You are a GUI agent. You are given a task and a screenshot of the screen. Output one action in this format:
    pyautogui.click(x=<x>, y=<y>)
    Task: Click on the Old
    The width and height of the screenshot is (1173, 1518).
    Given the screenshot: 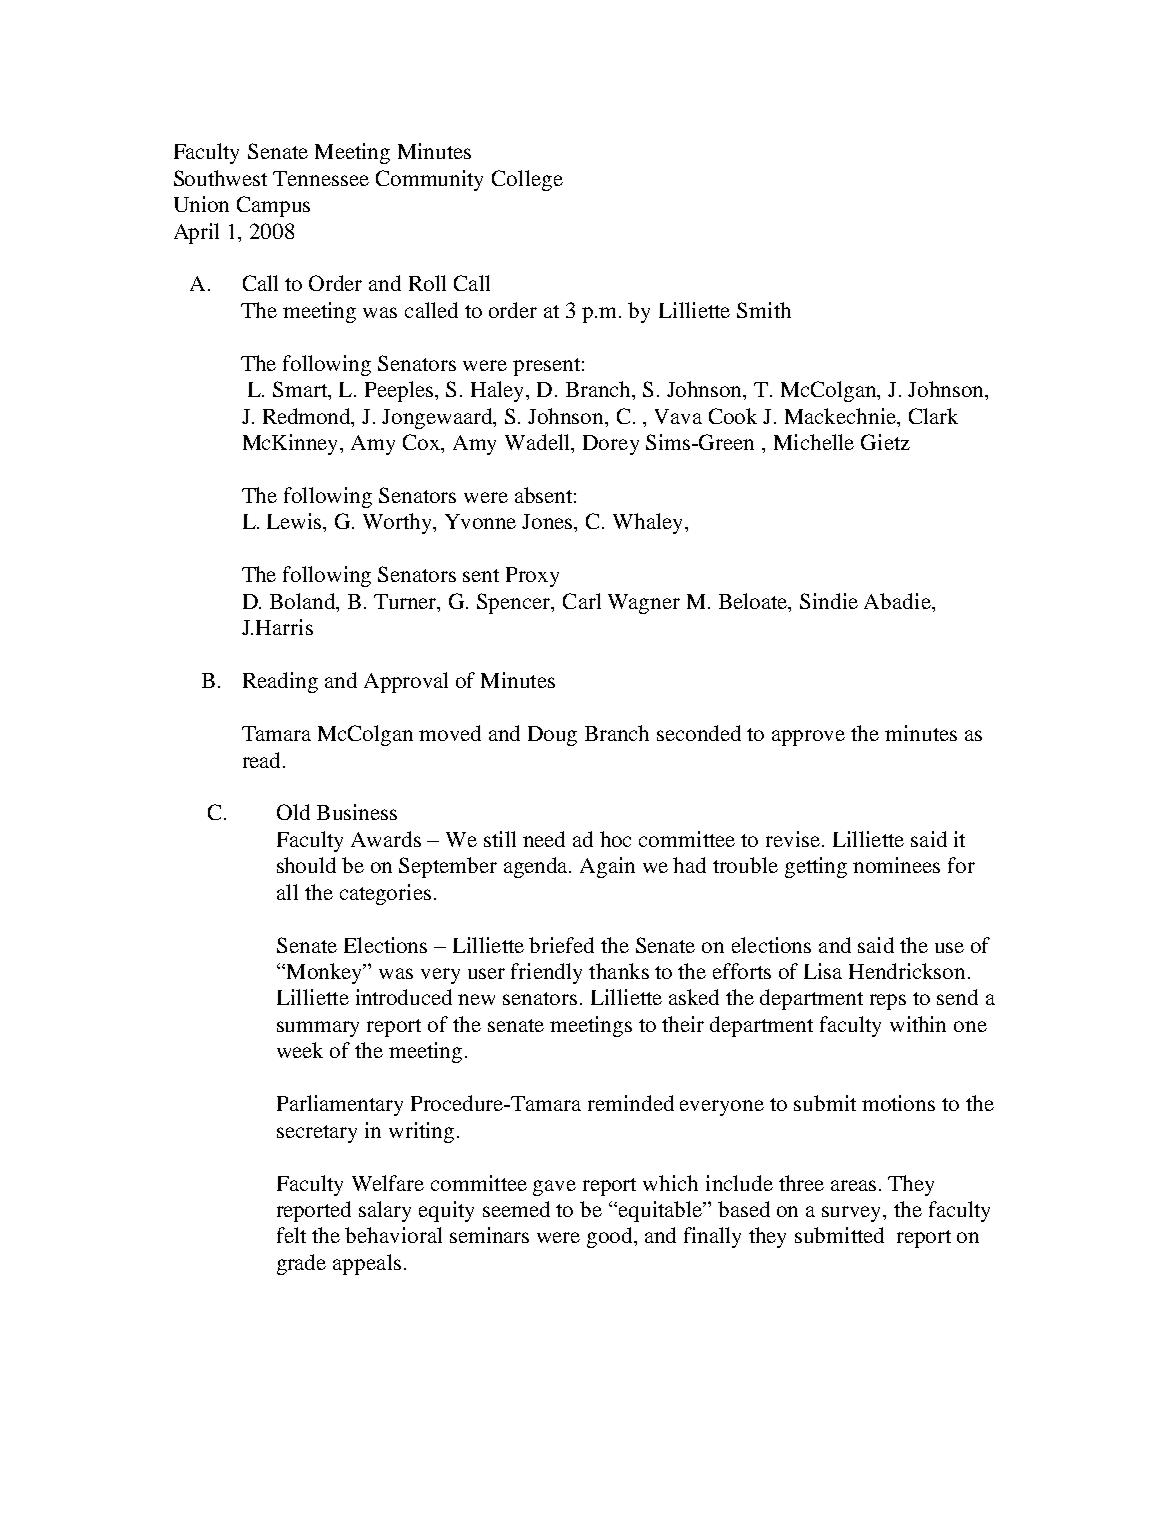 What is the action you would take?
    pyautogui.click(x=293, y=812)
